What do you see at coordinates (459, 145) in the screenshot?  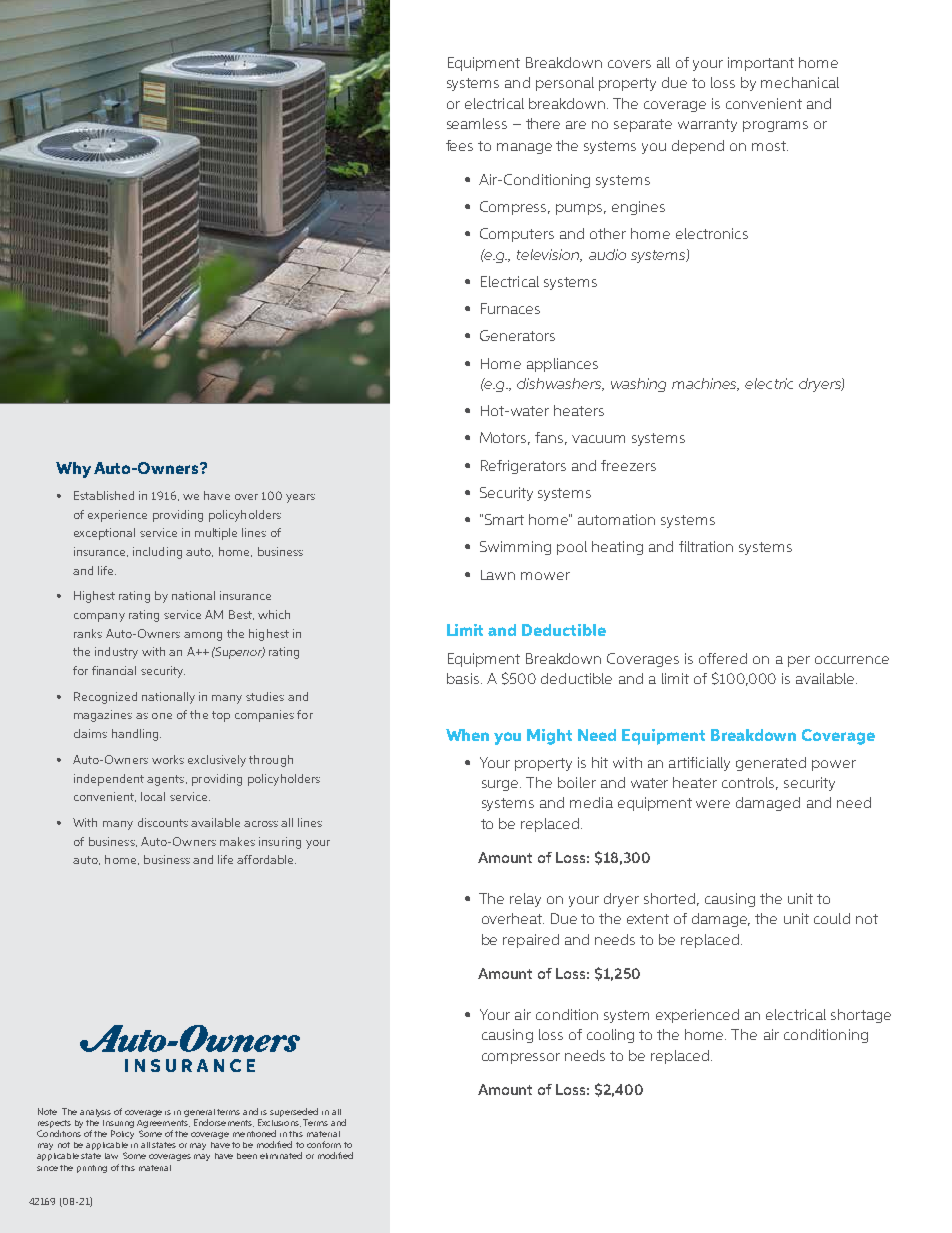 I see `fees` at bounding box center [459, 145].
